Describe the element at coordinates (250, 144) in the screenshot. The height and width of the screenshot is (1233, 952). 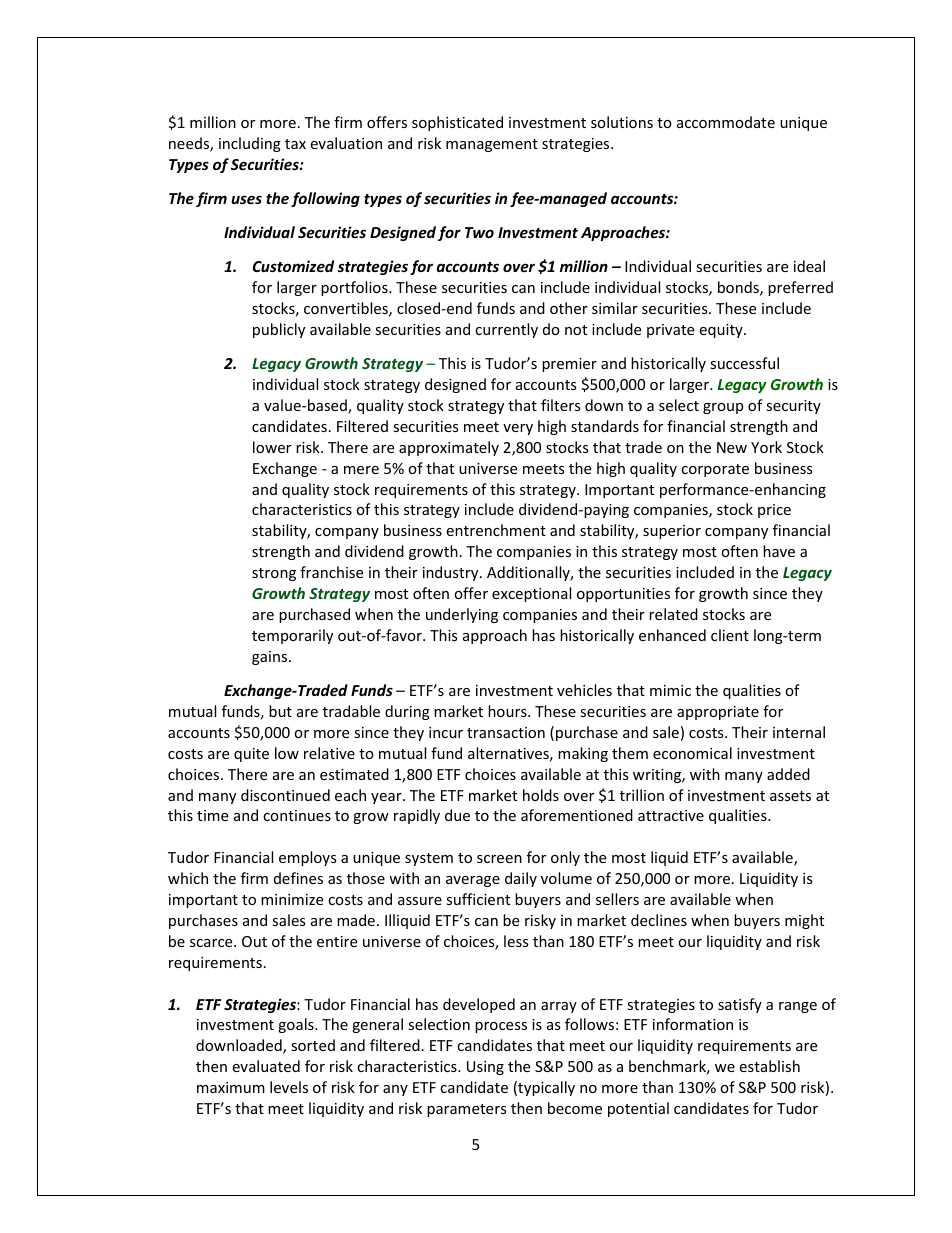
I see `including` at that location.
